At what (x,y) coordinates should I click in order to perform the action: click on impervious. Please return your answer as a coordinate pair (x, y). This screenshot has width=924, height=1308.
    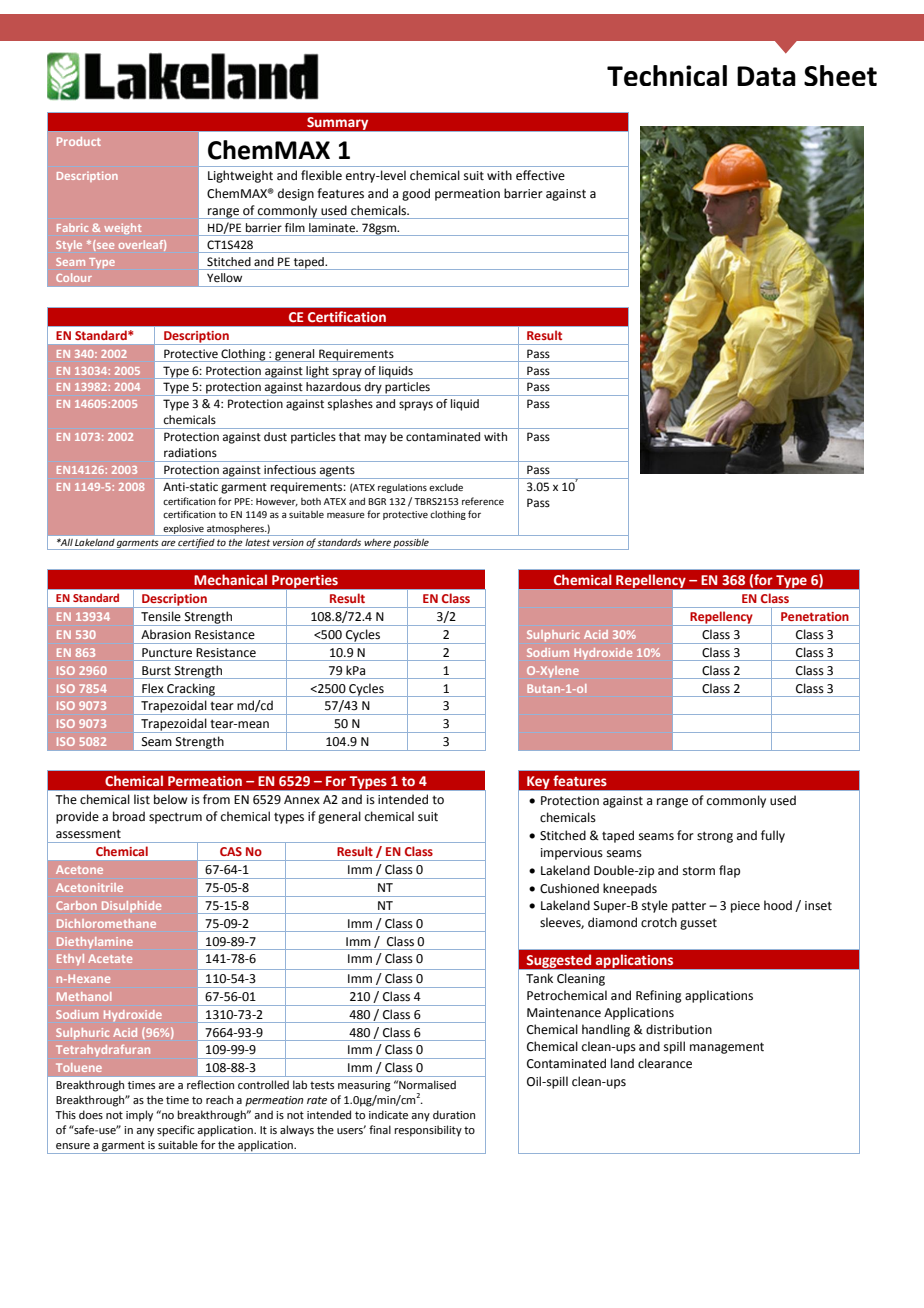
    Looking at the image, I should click on (572, 854).
